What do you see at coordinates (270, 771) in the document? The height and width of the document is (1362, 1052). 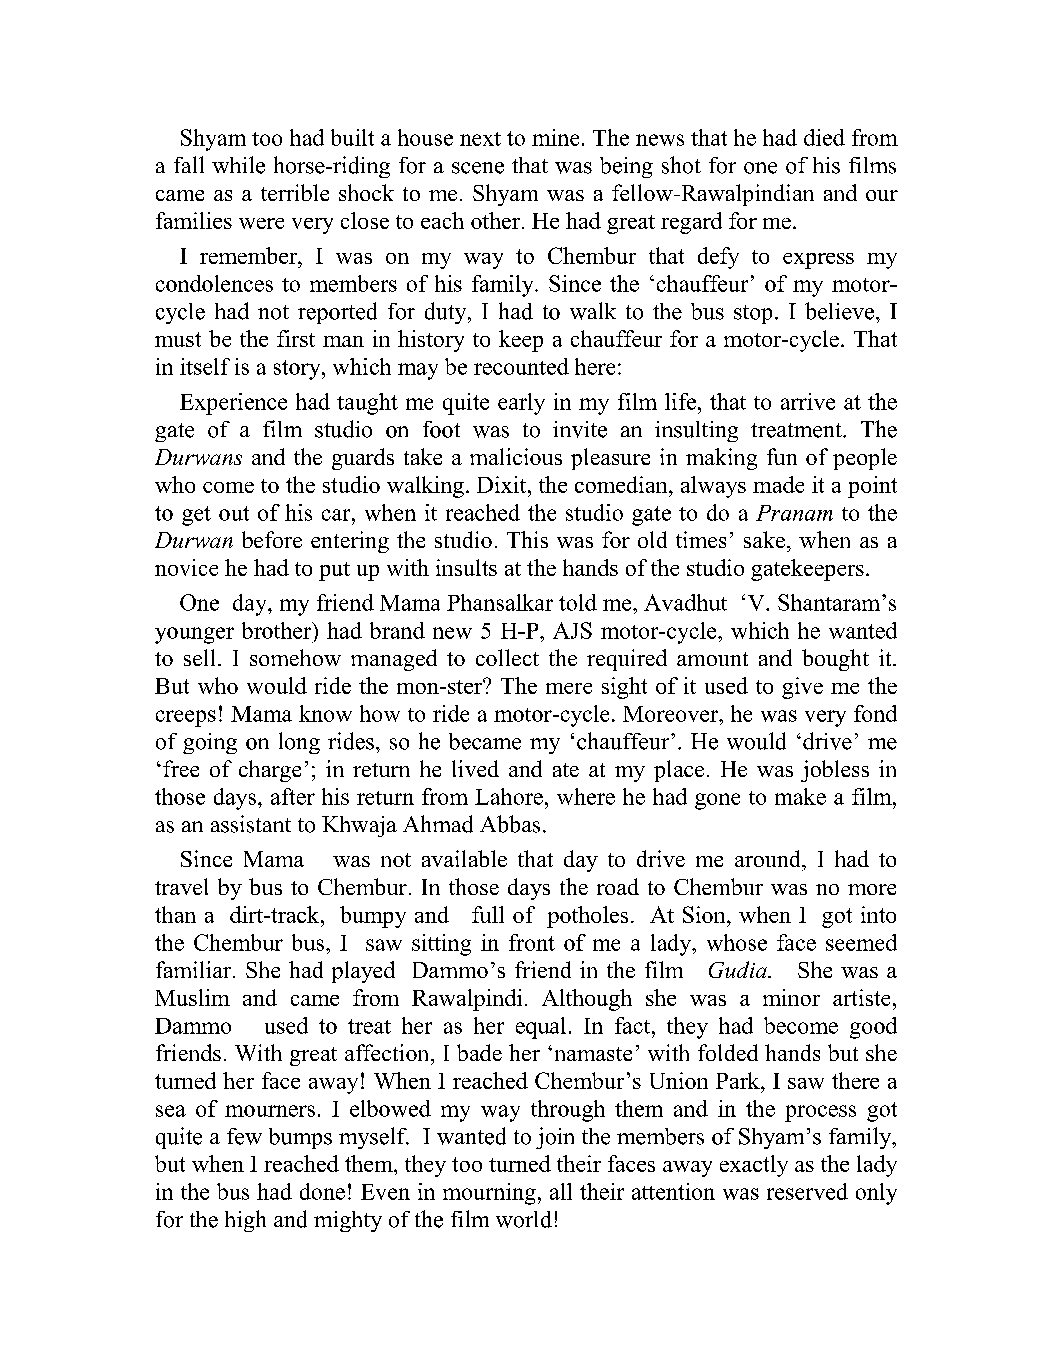 I see `charge` at bounding box center [270, 771].
